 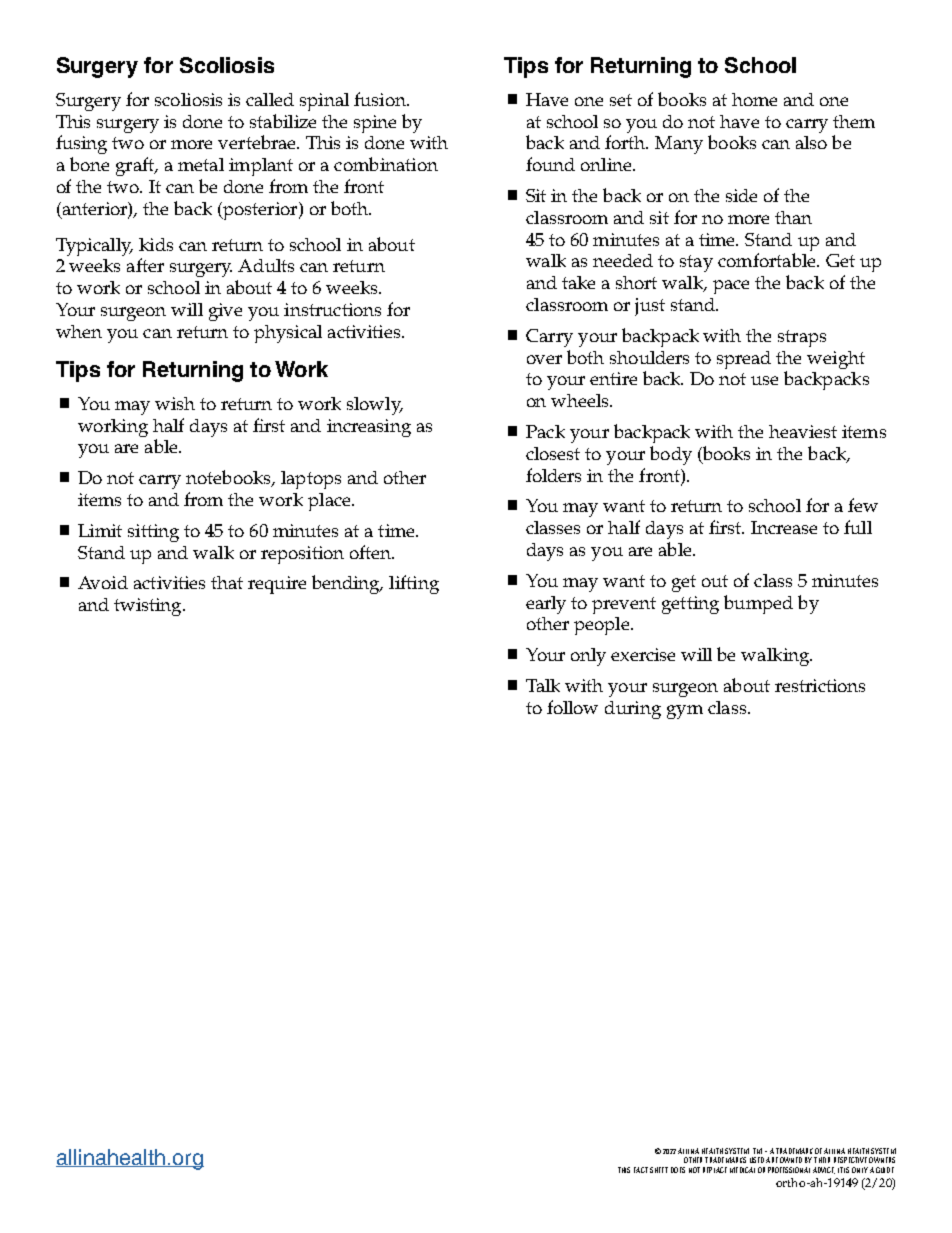 I want to click on metal, so click(x=201, y=164).
